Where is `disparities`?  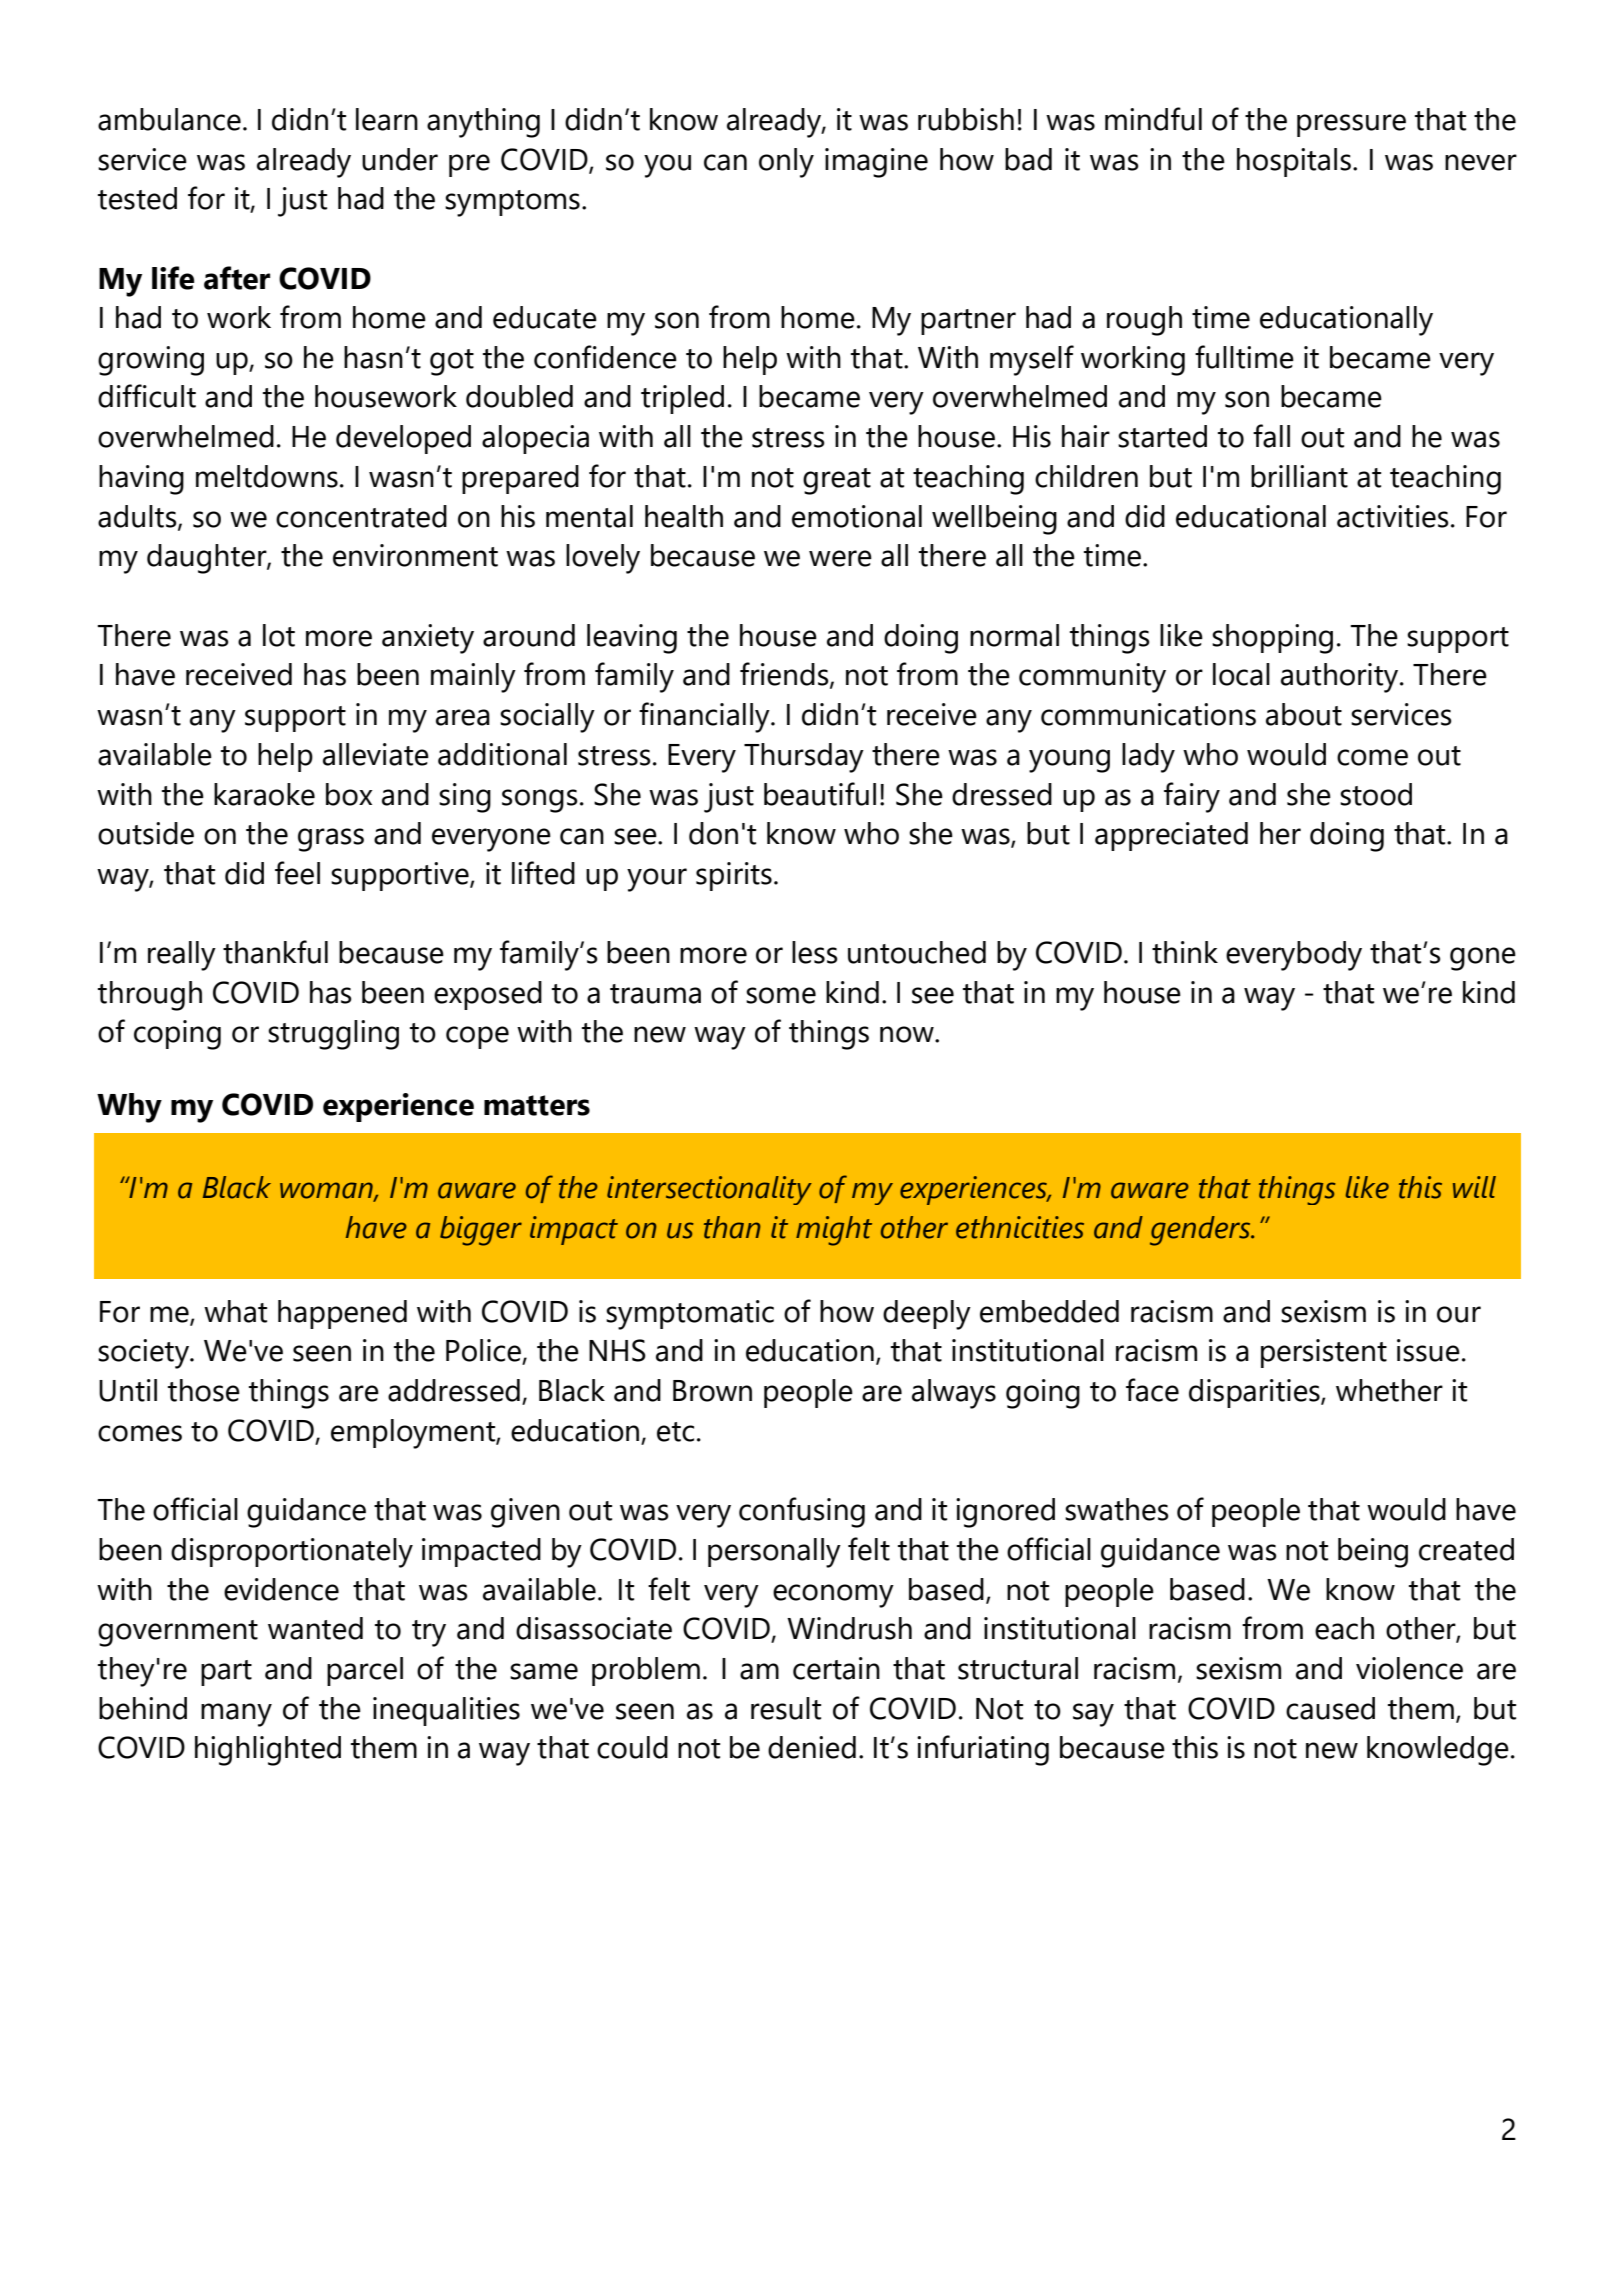
disparities is located at coordinates (1255, 1393).
